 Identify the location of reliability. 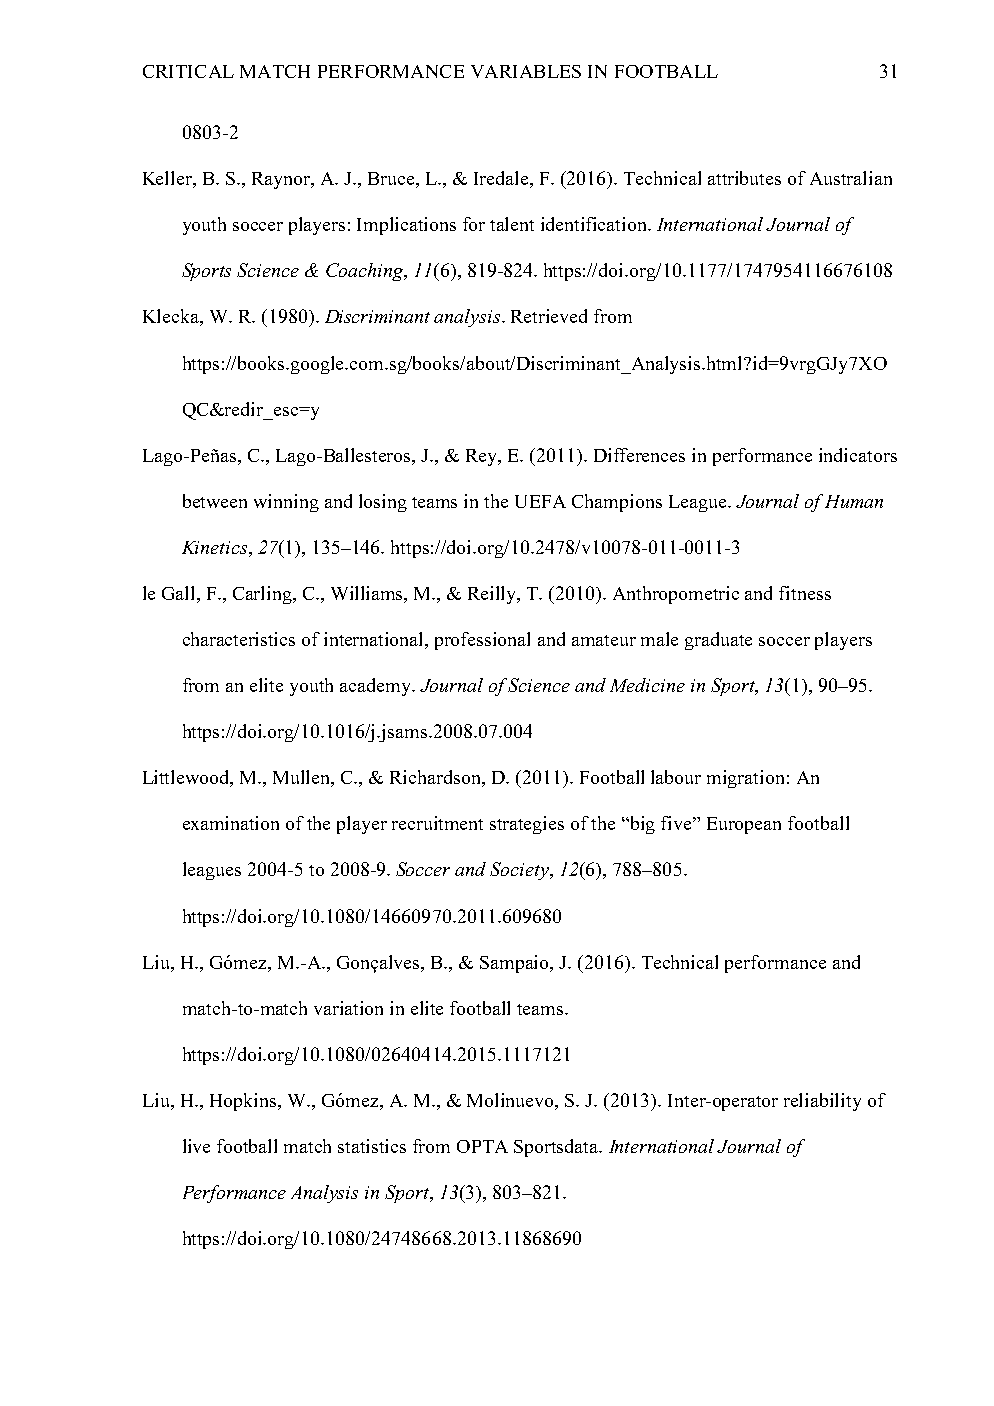
(822, 1102).
